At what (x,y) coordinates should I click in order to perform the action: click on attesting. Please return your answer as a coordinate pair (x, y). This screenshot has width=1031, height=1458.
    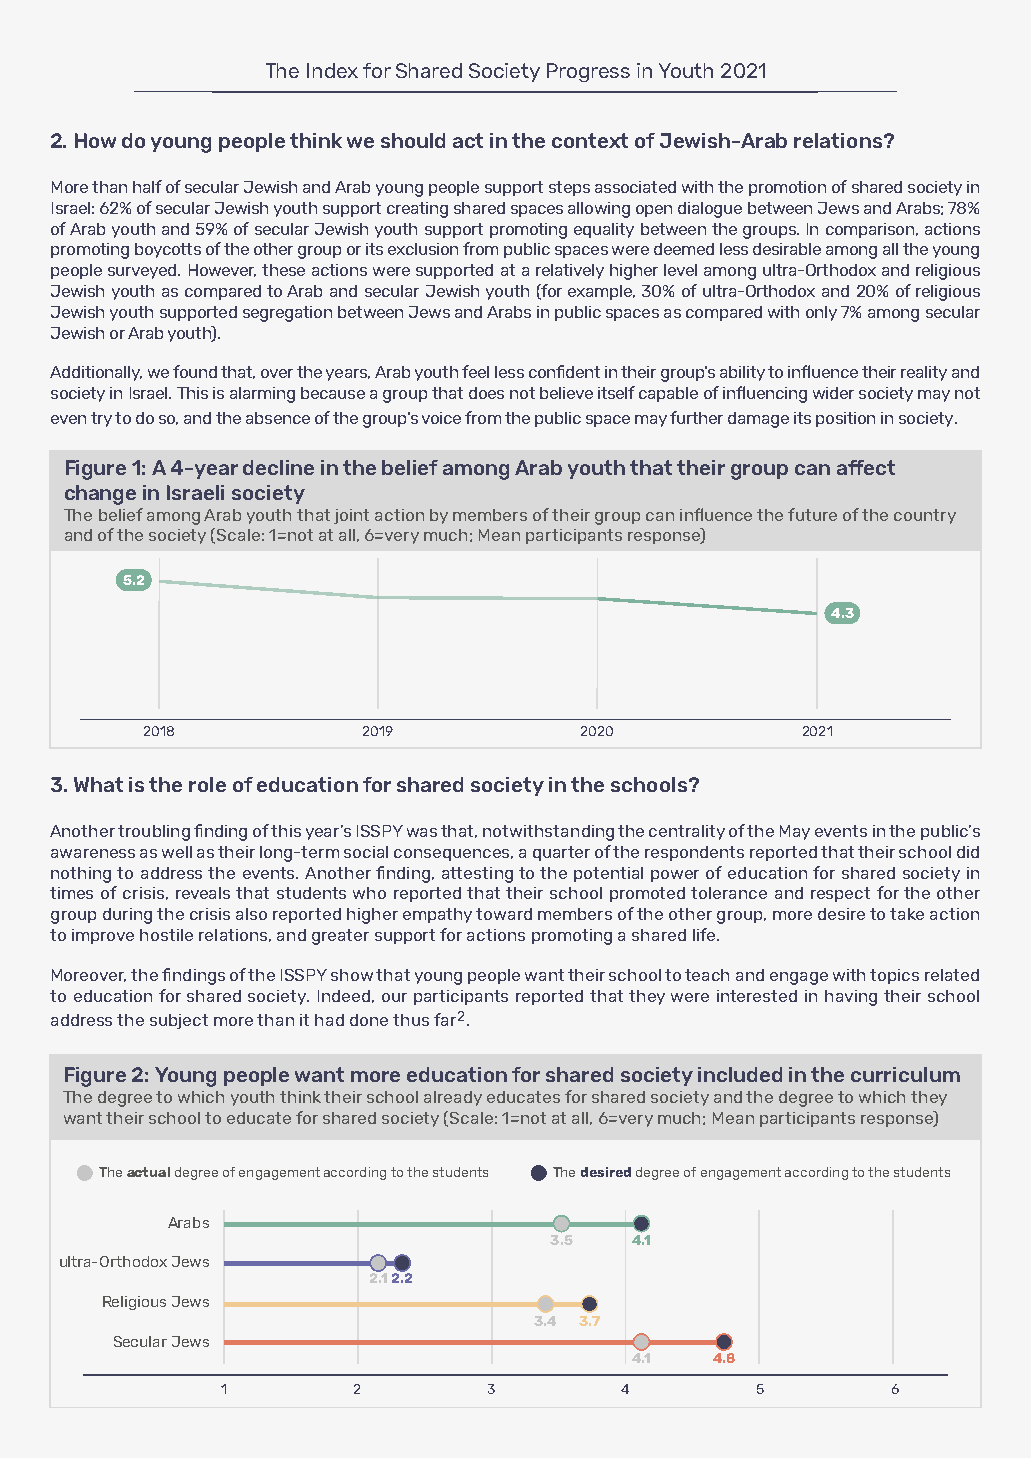
    Looking at the image, I should click on (477, 875).
